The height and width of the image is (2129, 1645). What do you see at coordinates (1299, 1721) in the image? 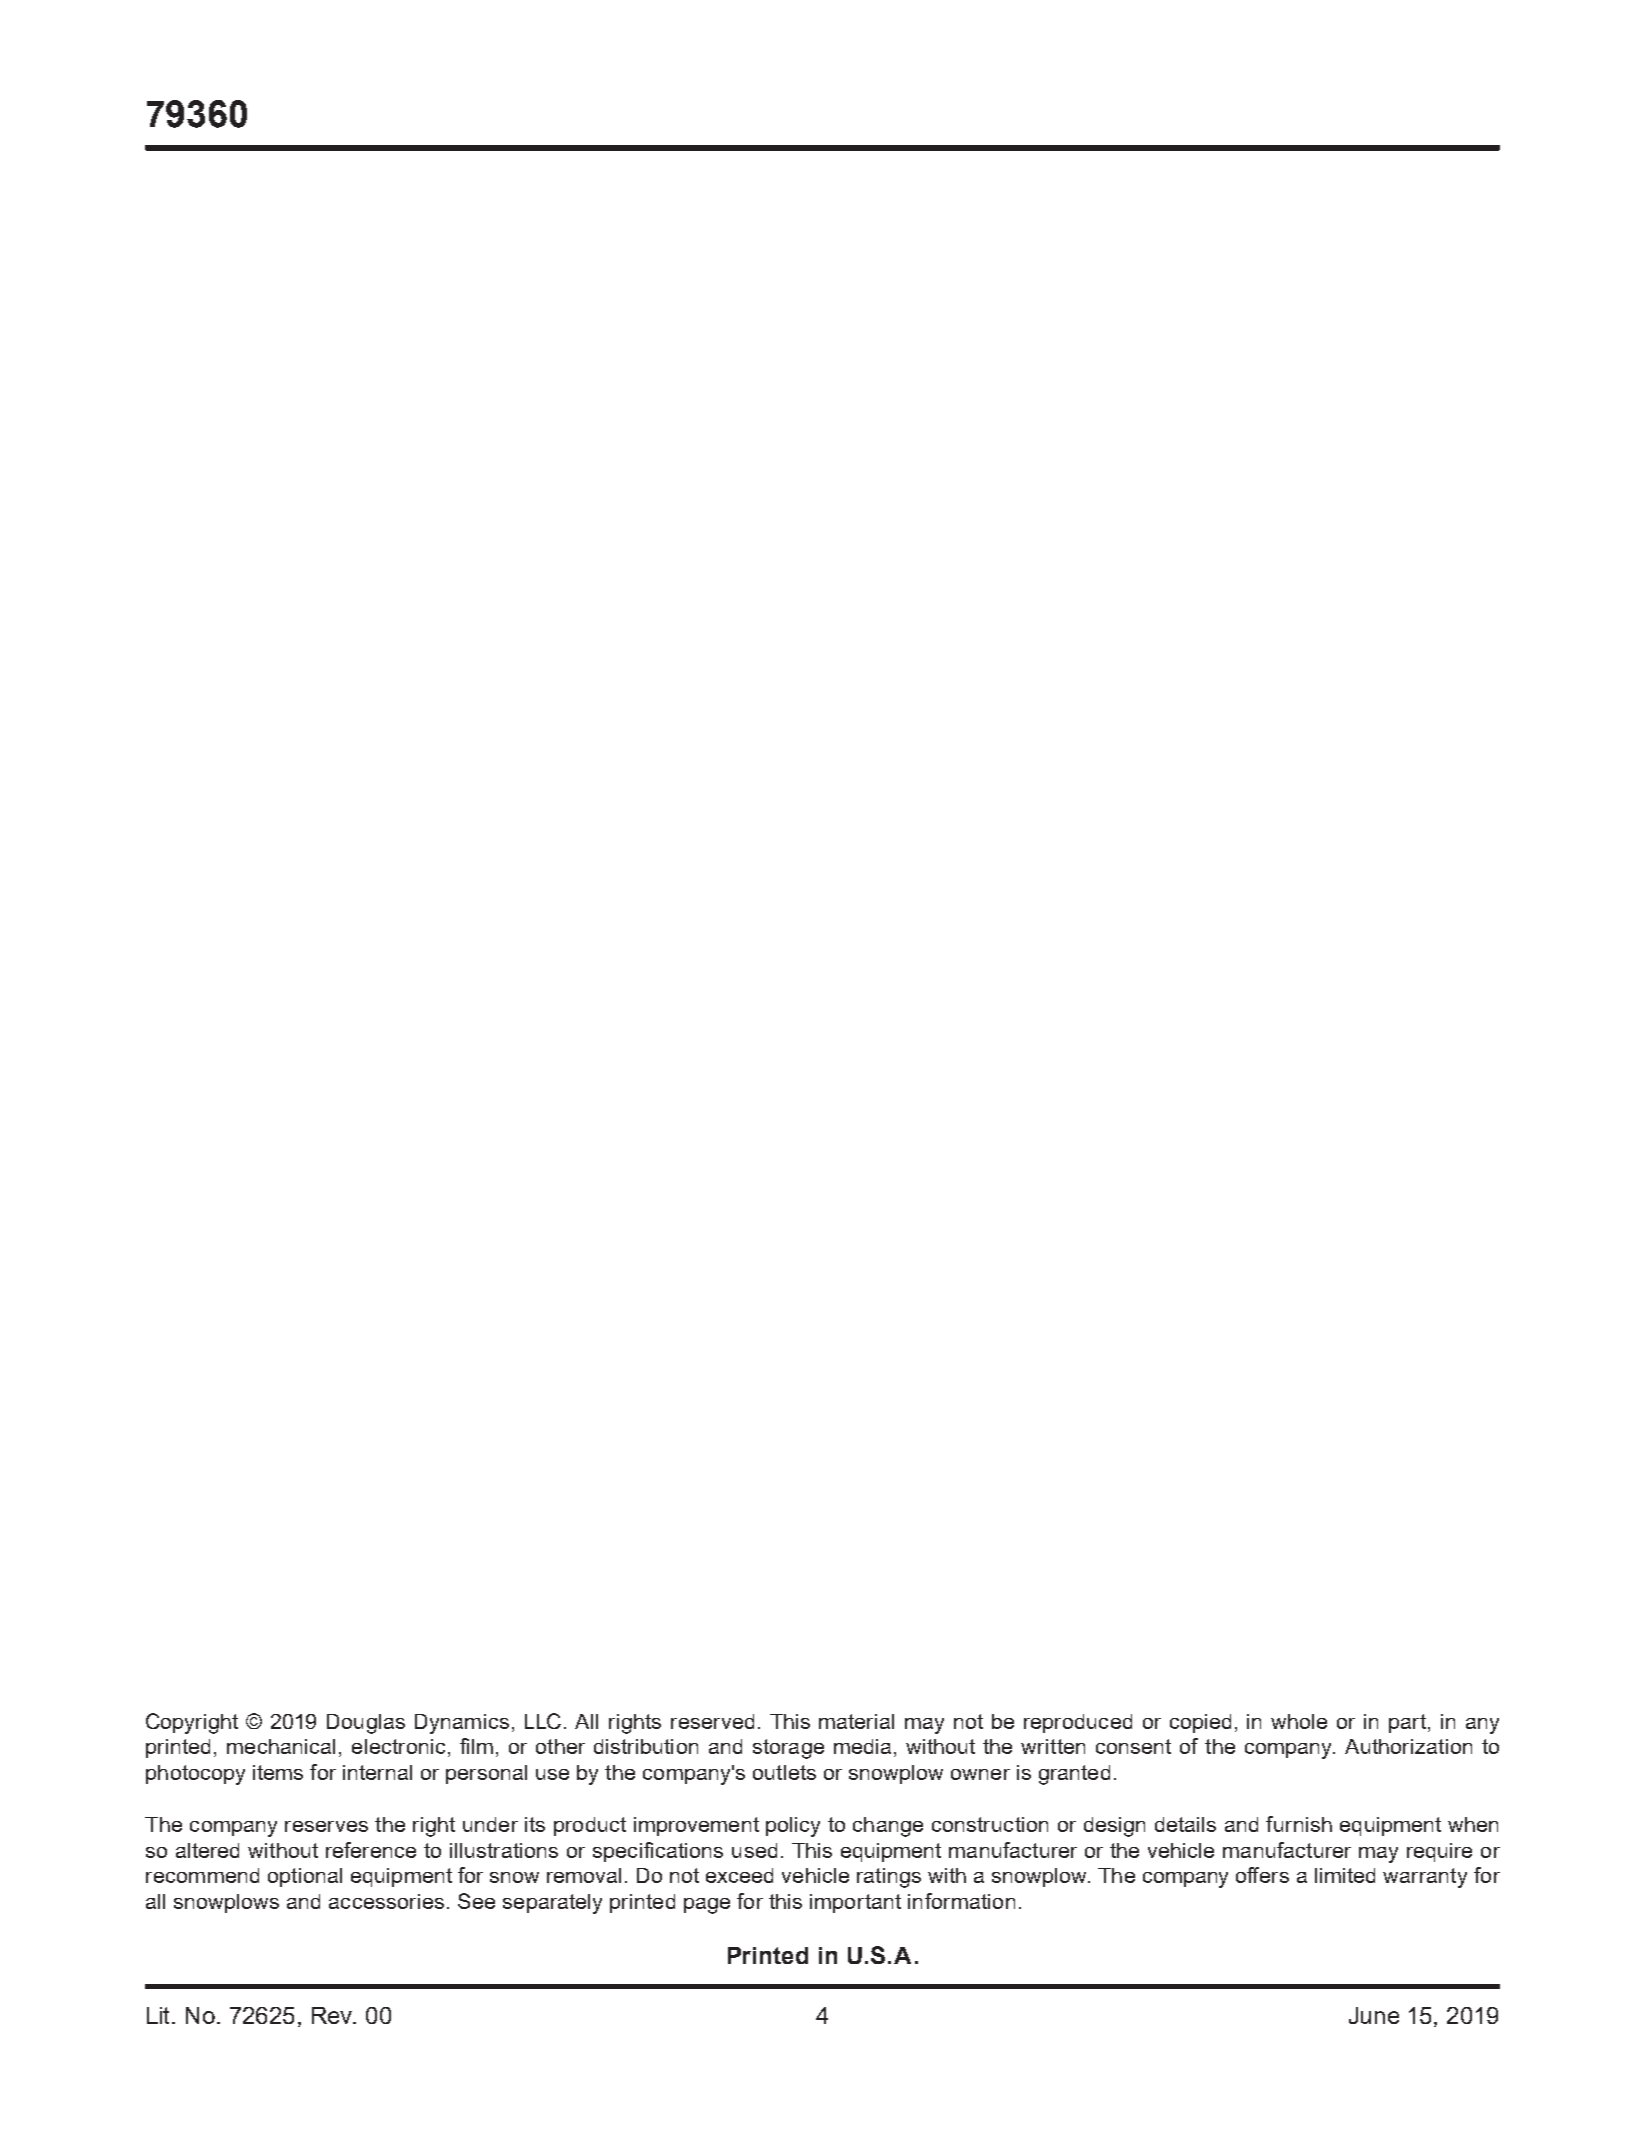
I see `whole` at bounding box center [1299, 1721].
